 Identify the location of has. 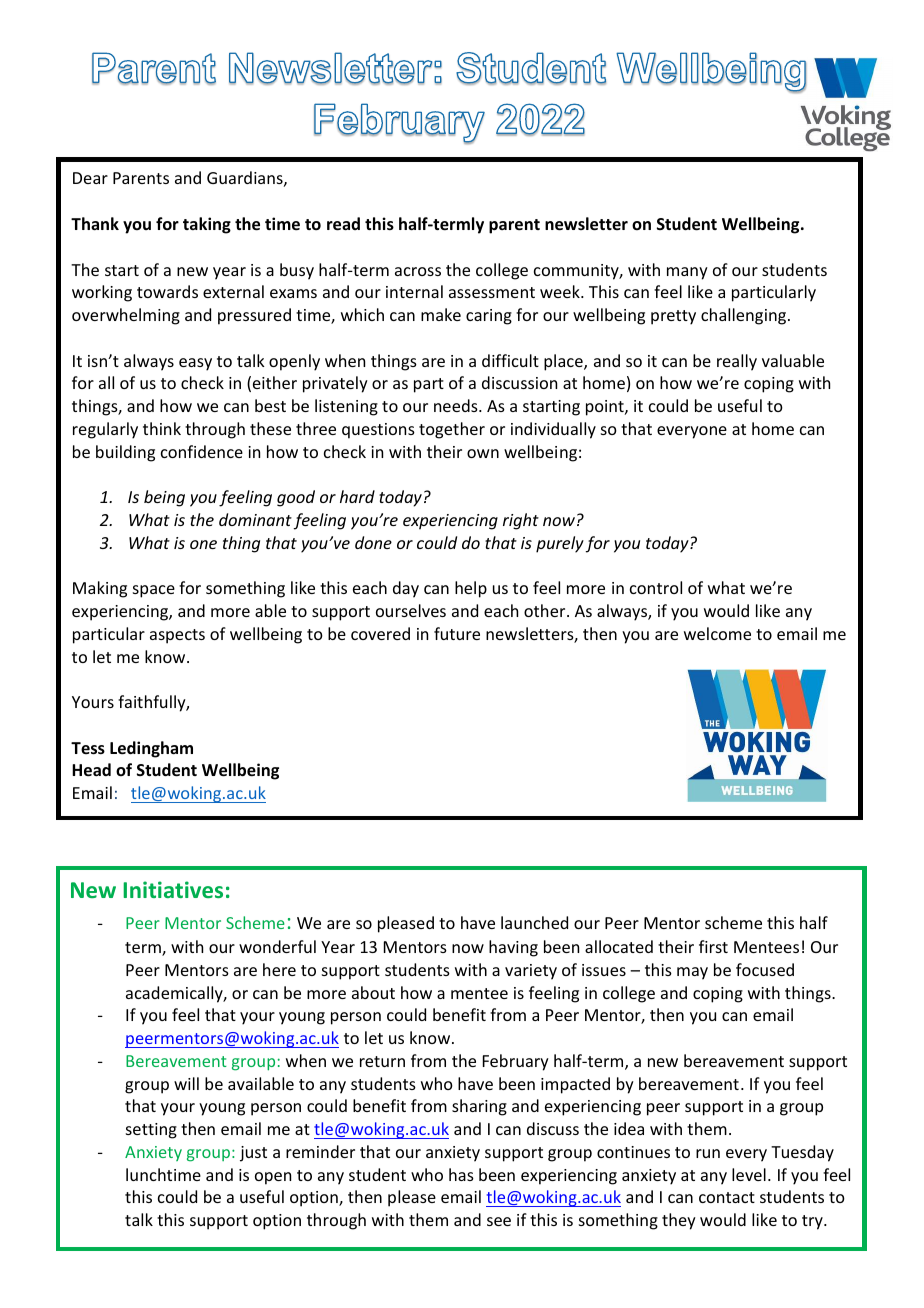
(461, 1174).
